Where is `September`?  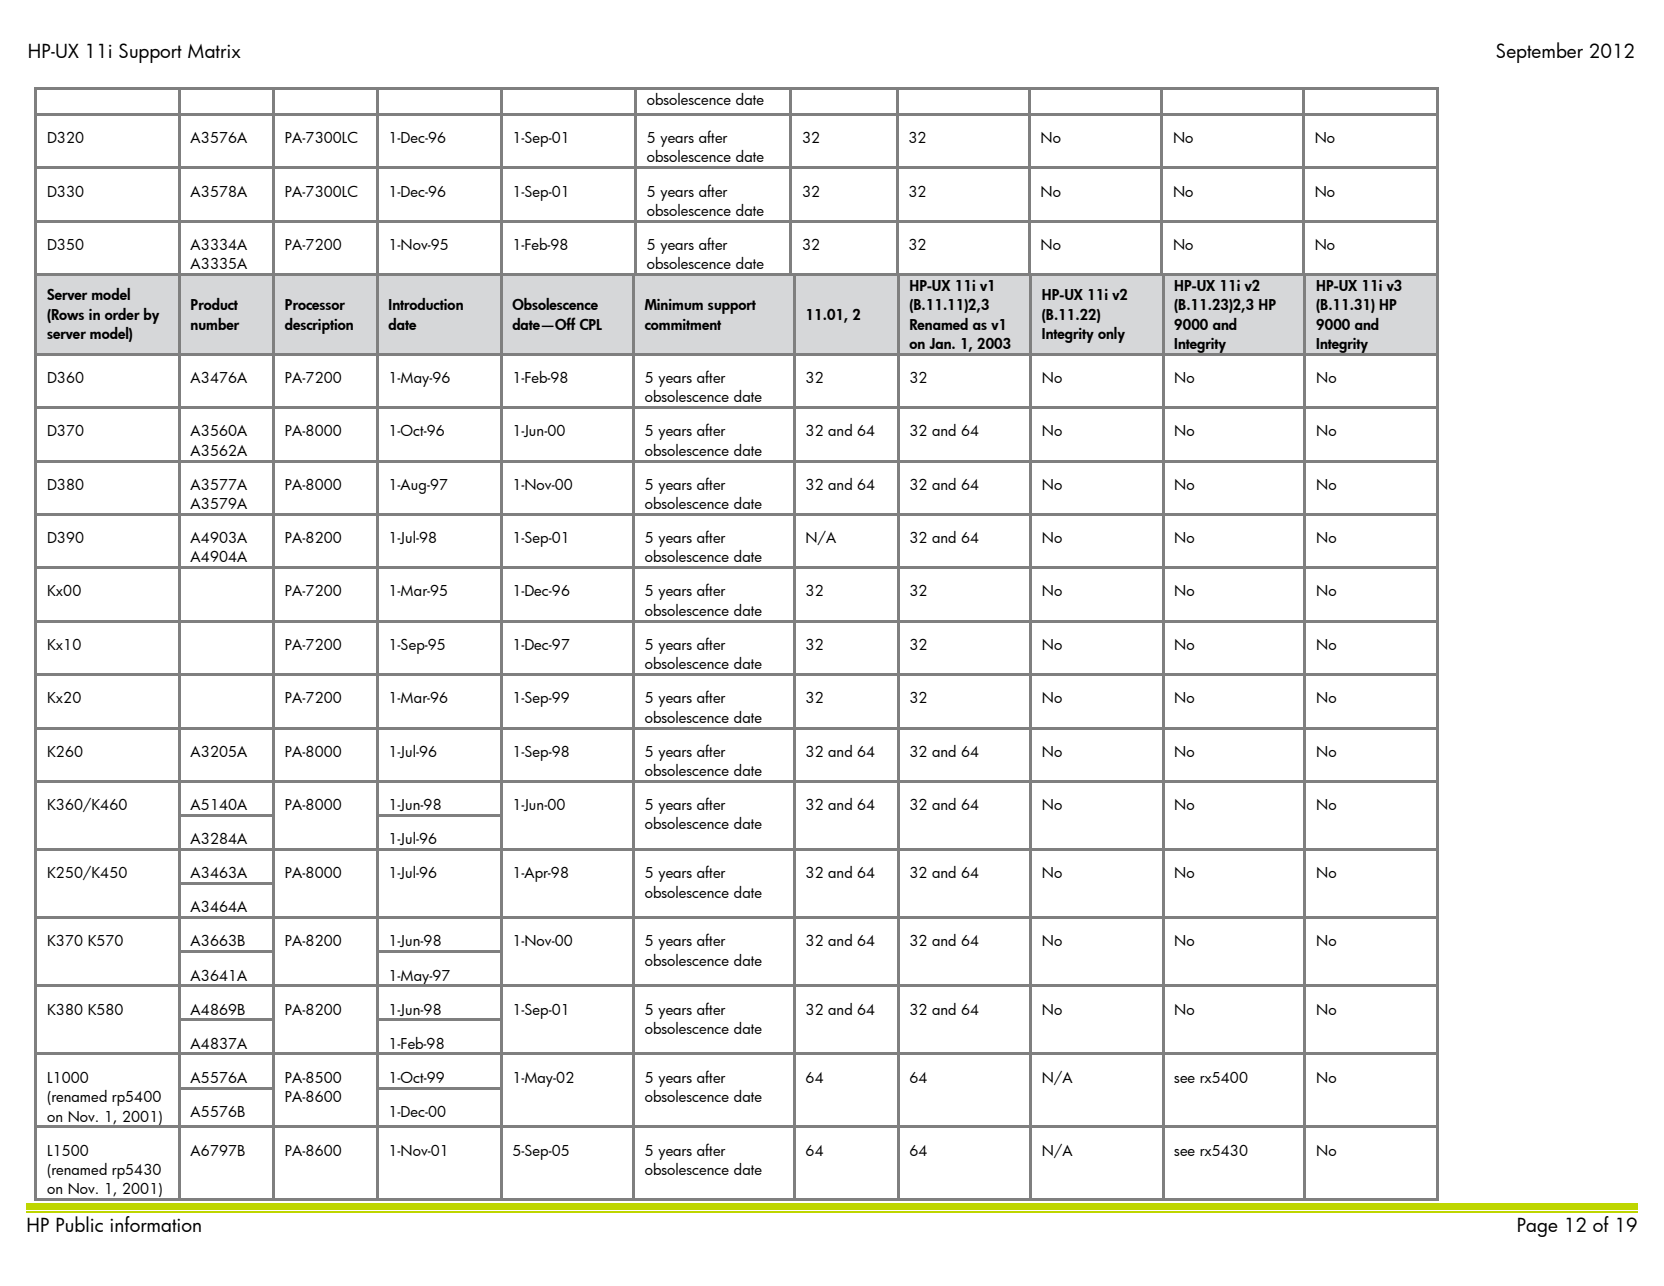
September is located at coordinates (1539, 52).
